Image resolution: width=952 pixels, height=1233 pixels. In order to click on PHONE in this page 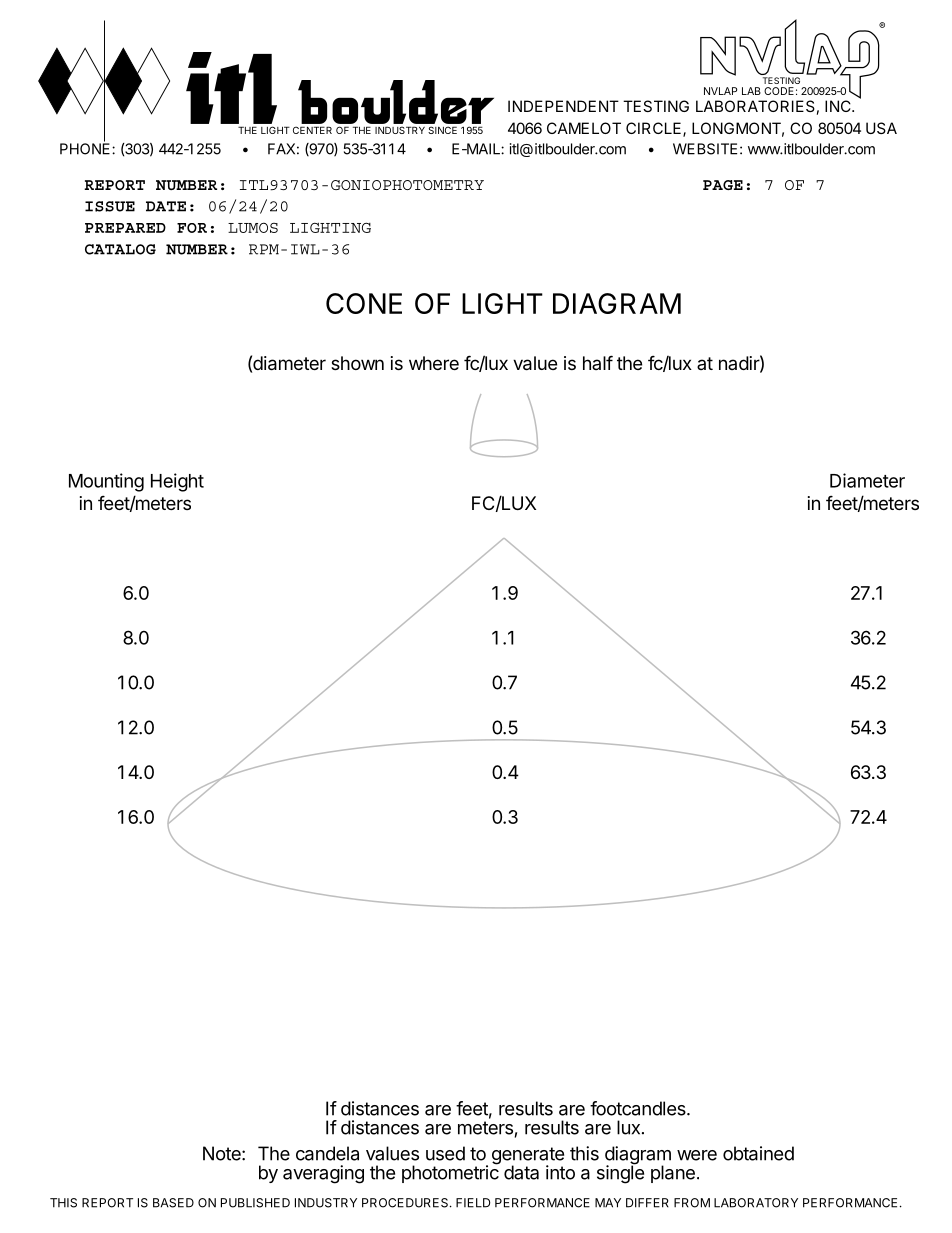, I will do `click(86, 148)`.
